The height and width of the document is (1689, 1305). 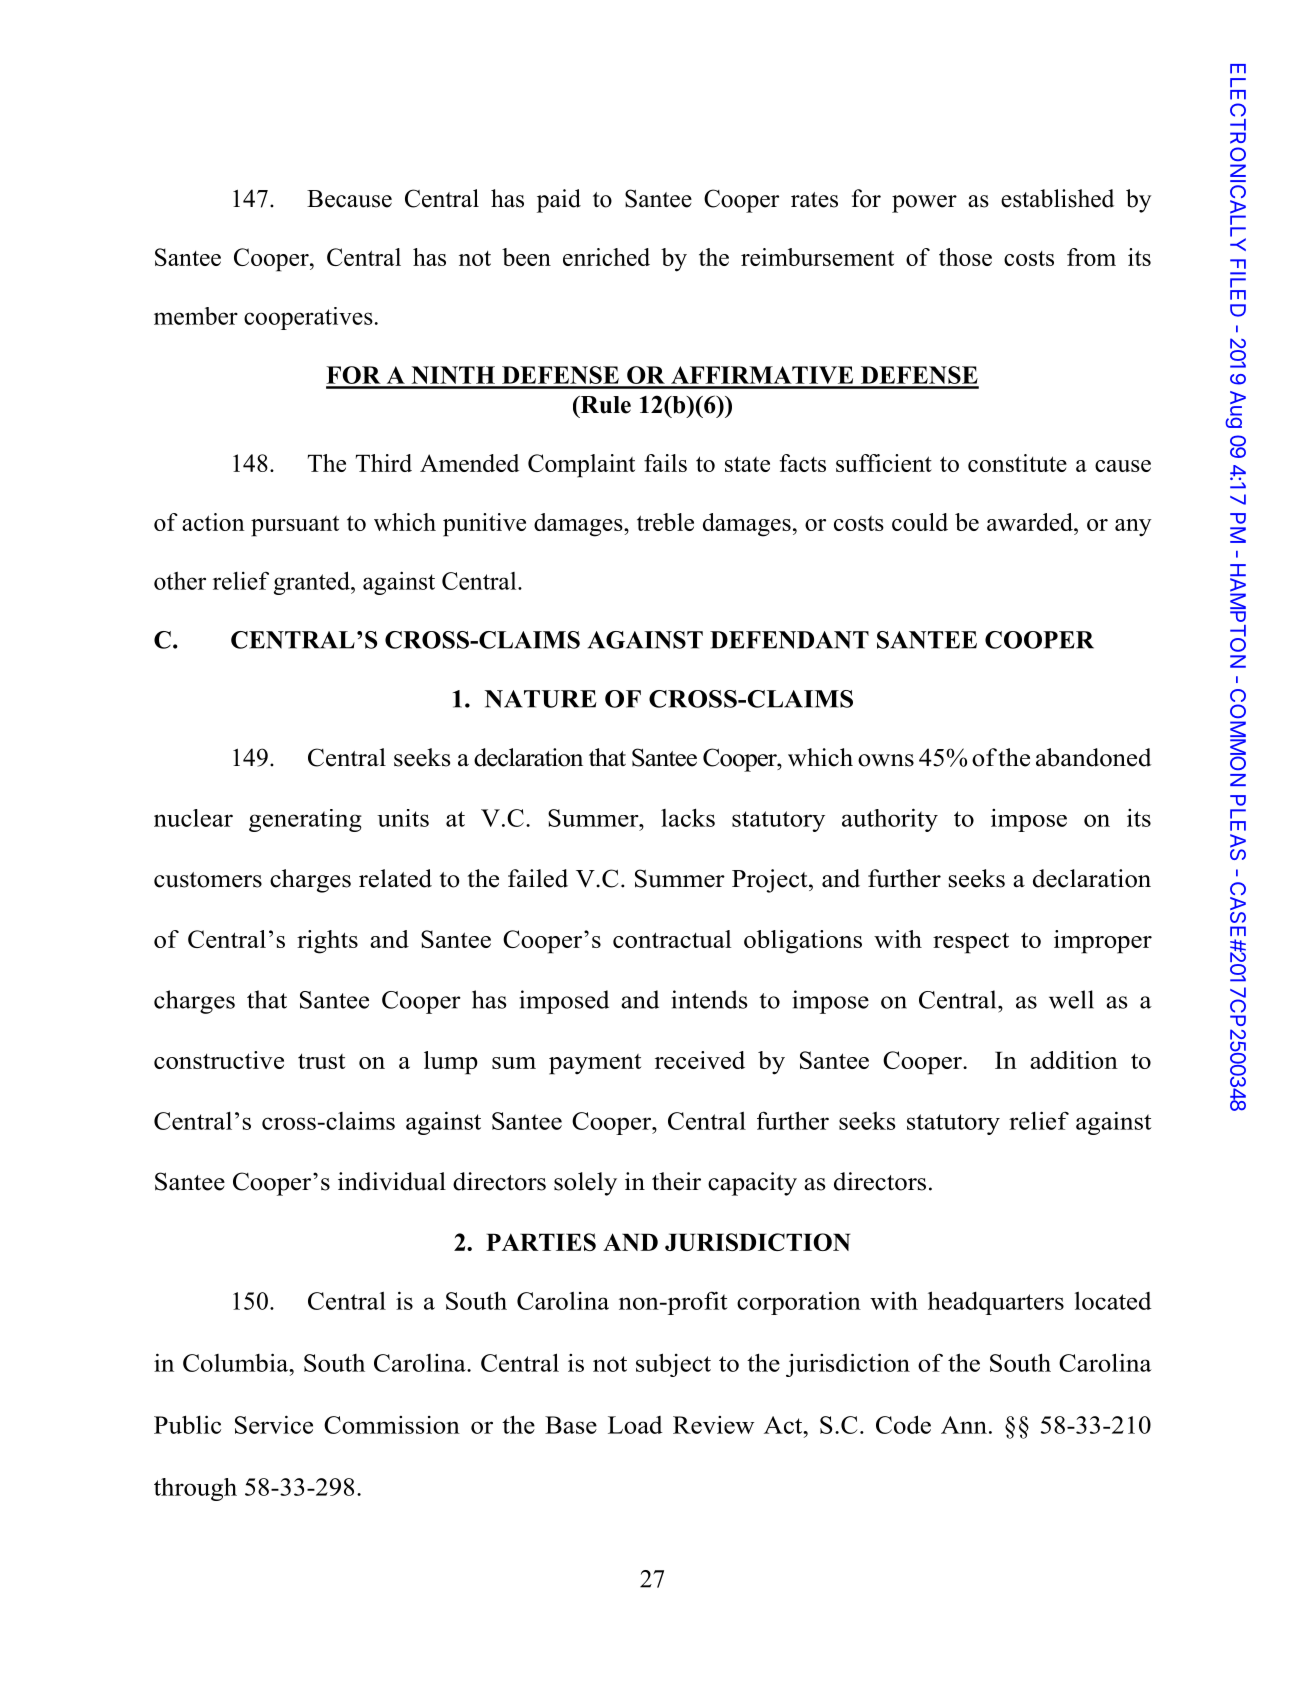 I want to click on Service, so click(x=274, y=1424).
